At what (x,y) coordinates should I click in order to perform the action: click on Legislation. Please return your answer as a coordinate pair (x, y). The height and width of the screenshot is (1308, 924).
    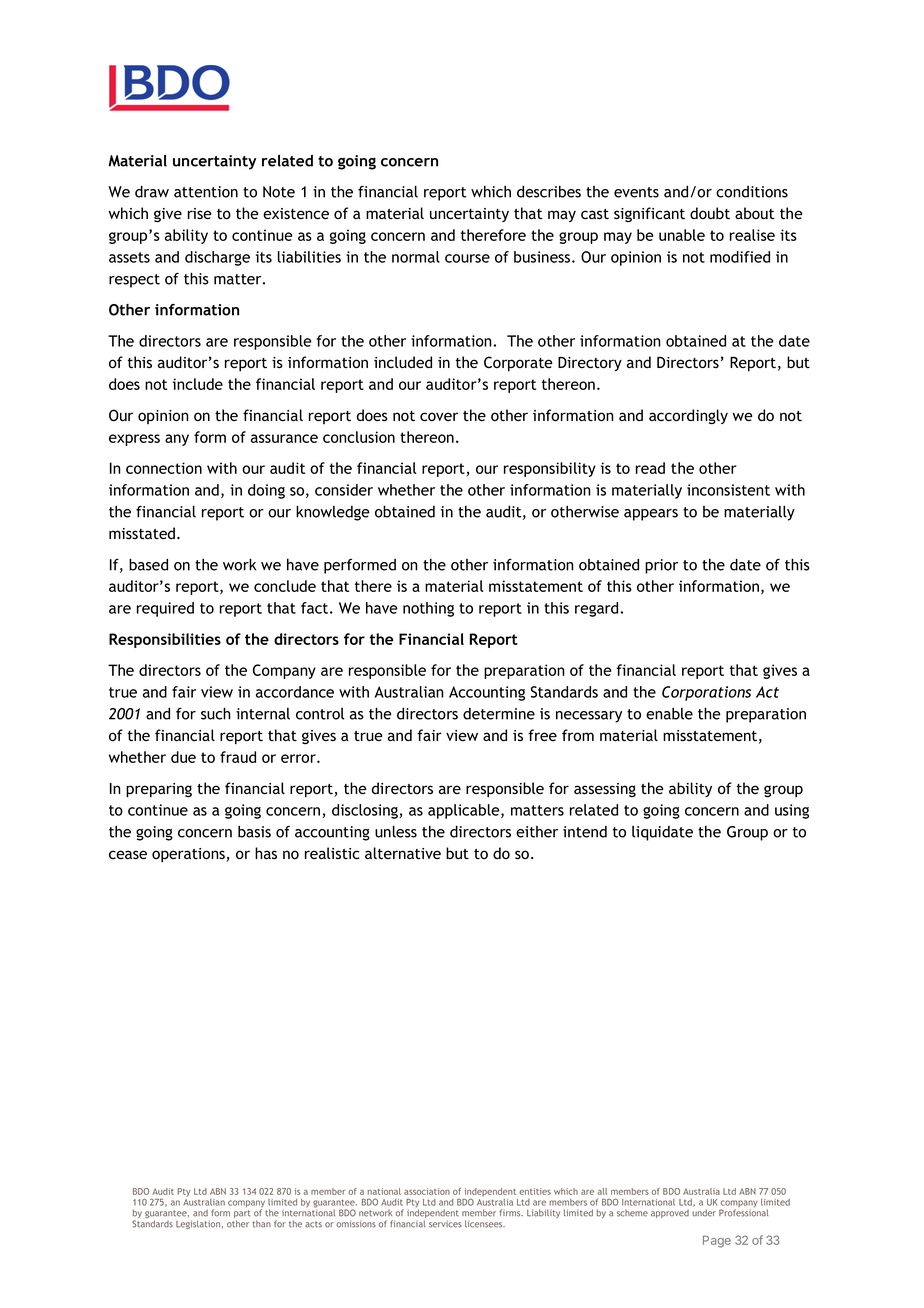
    Looking at the image, I should click on (199, 1224).
